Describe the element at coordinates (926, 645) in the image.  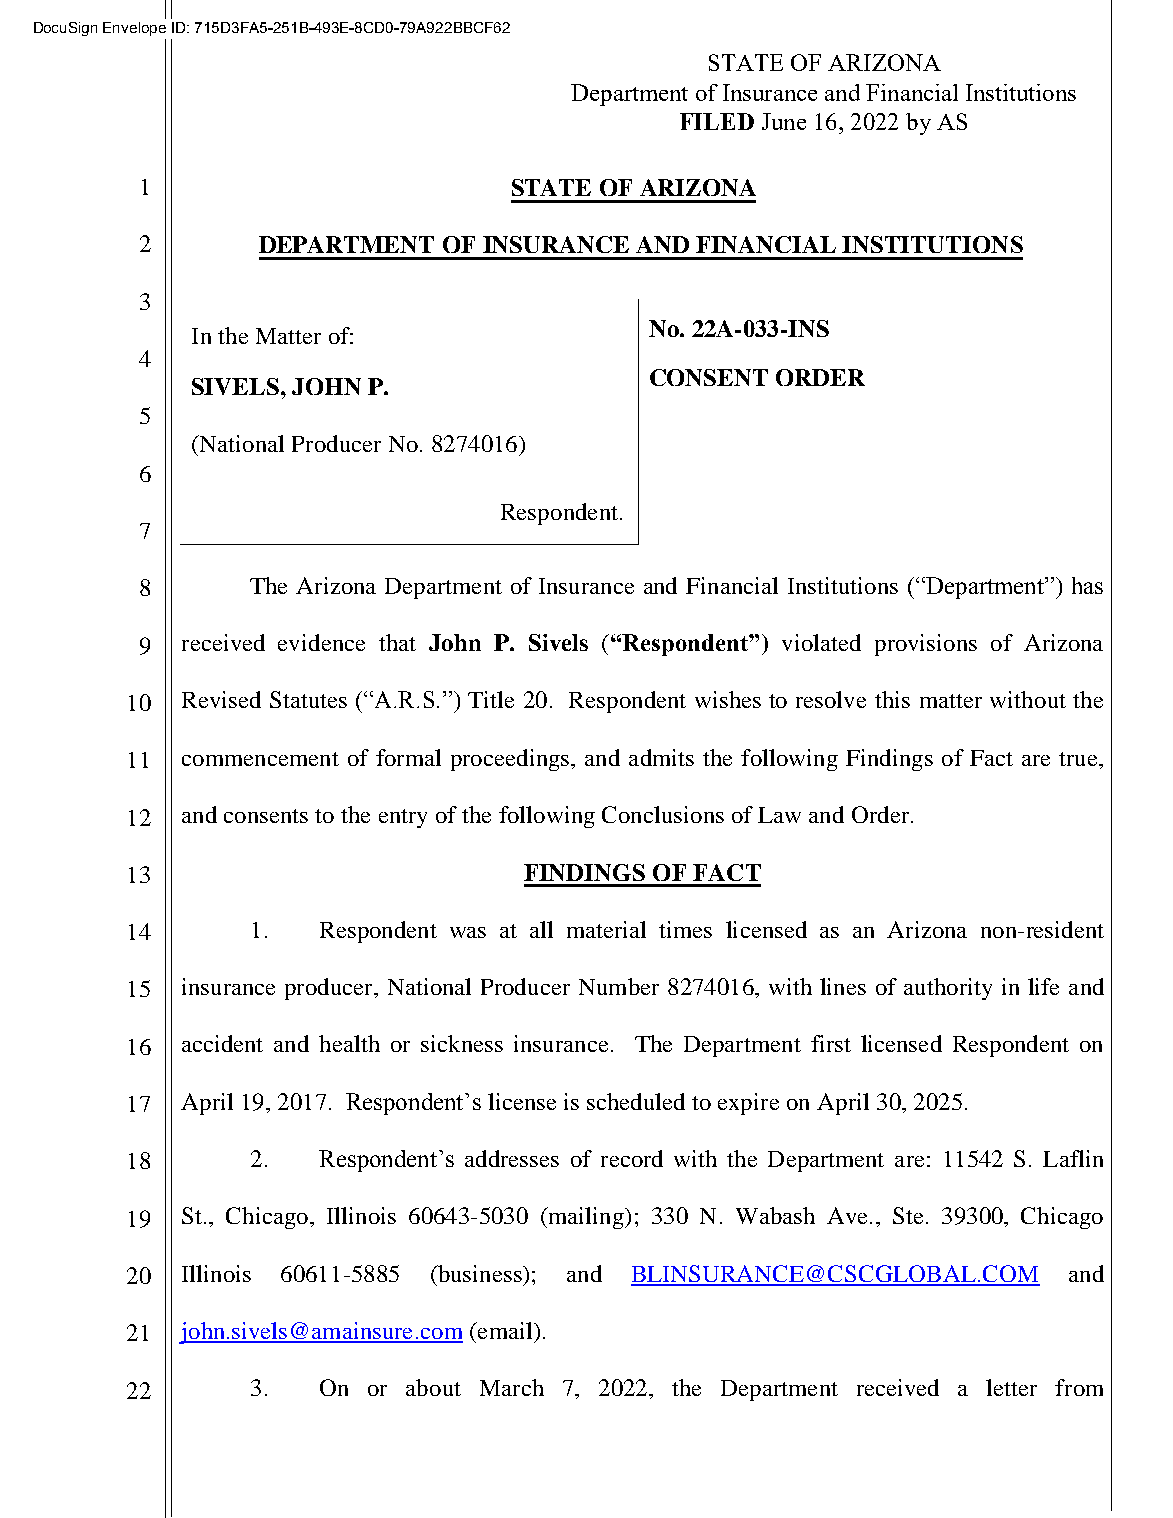
I see `provisions` at that location.
